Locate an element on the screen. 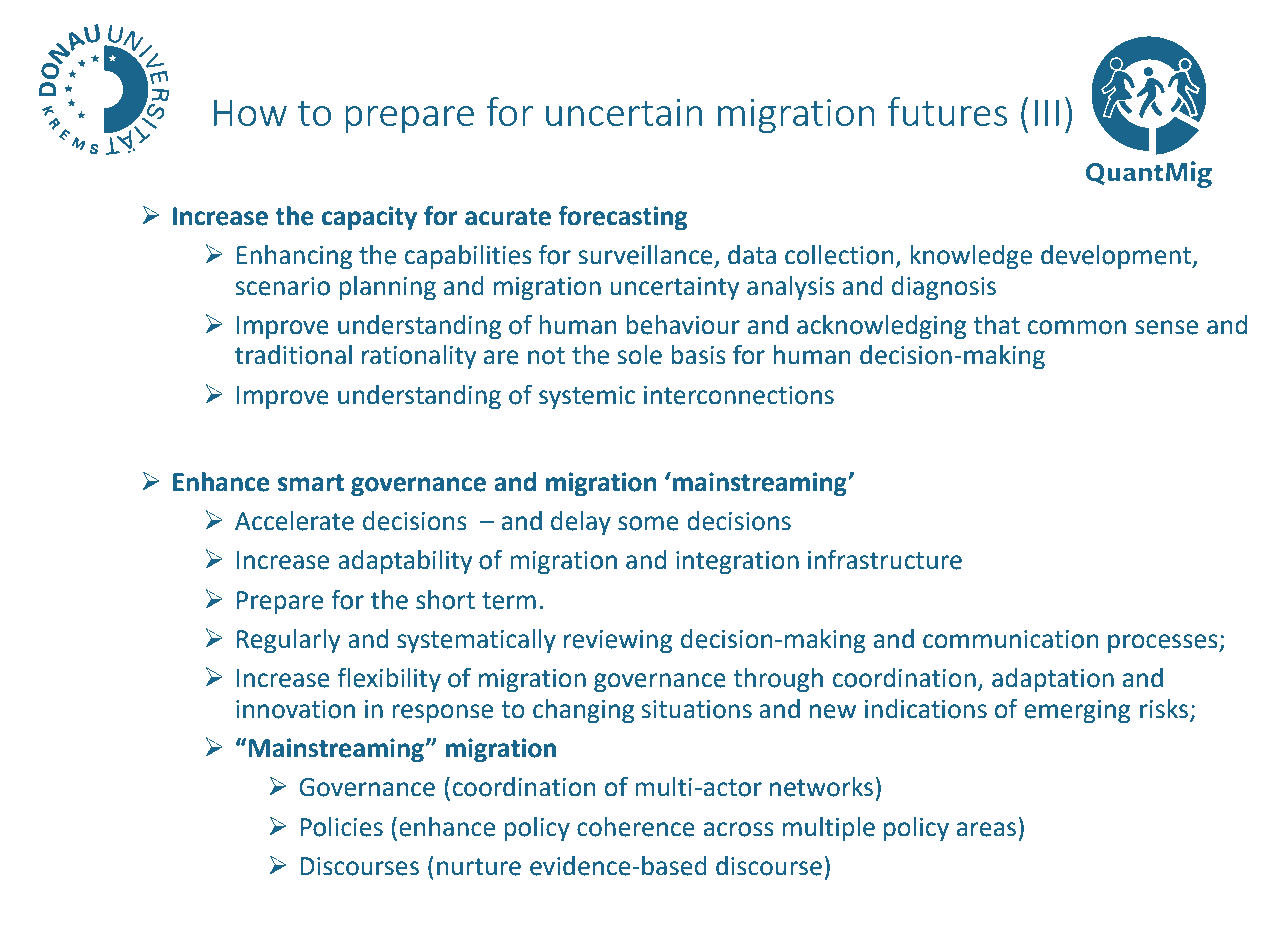 The image size is (1270, 952). Policies is located at coordinates (341, 827).
